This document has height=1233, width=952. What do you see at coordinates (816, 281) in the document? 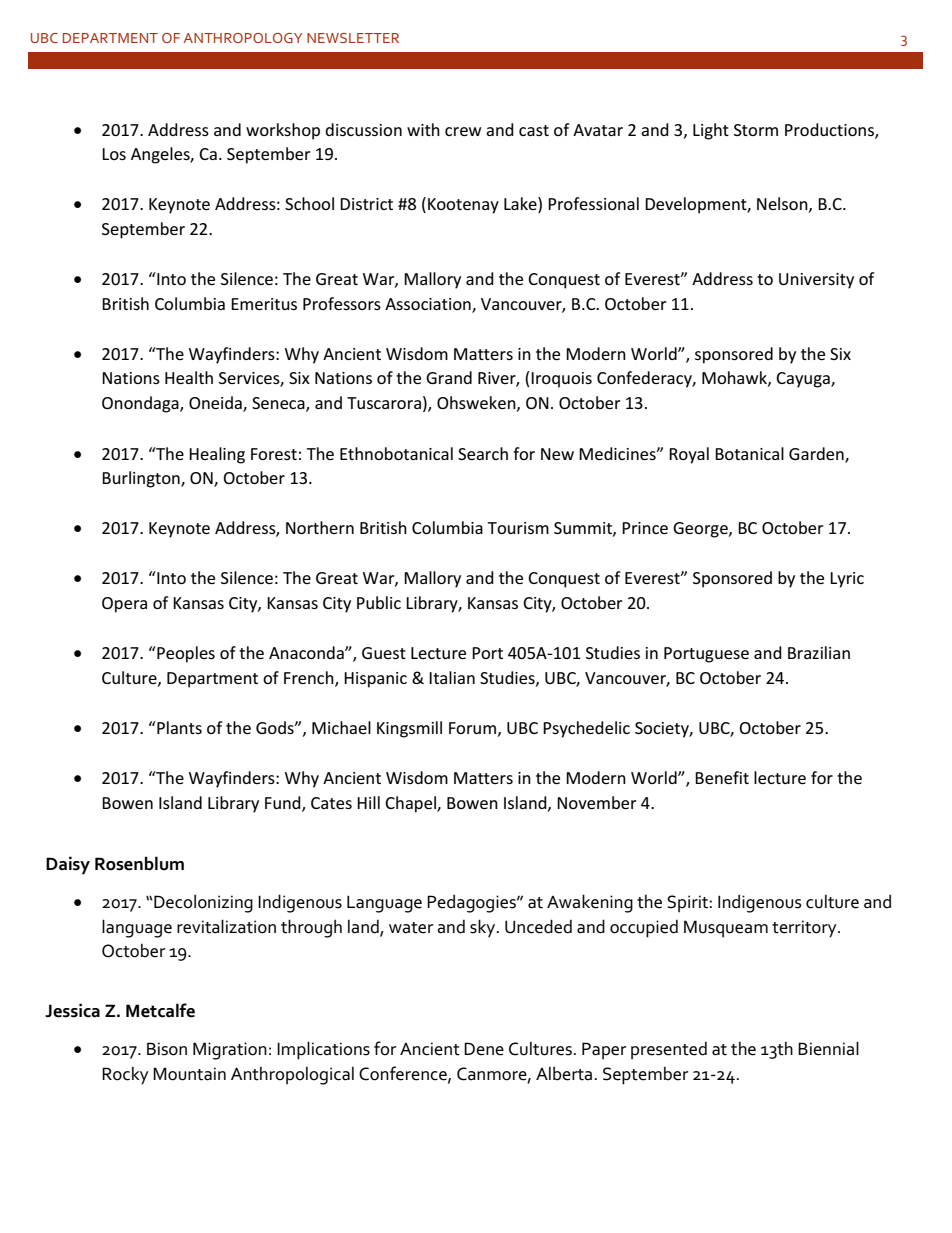
I see `University` at bounding box center [816, 281].
